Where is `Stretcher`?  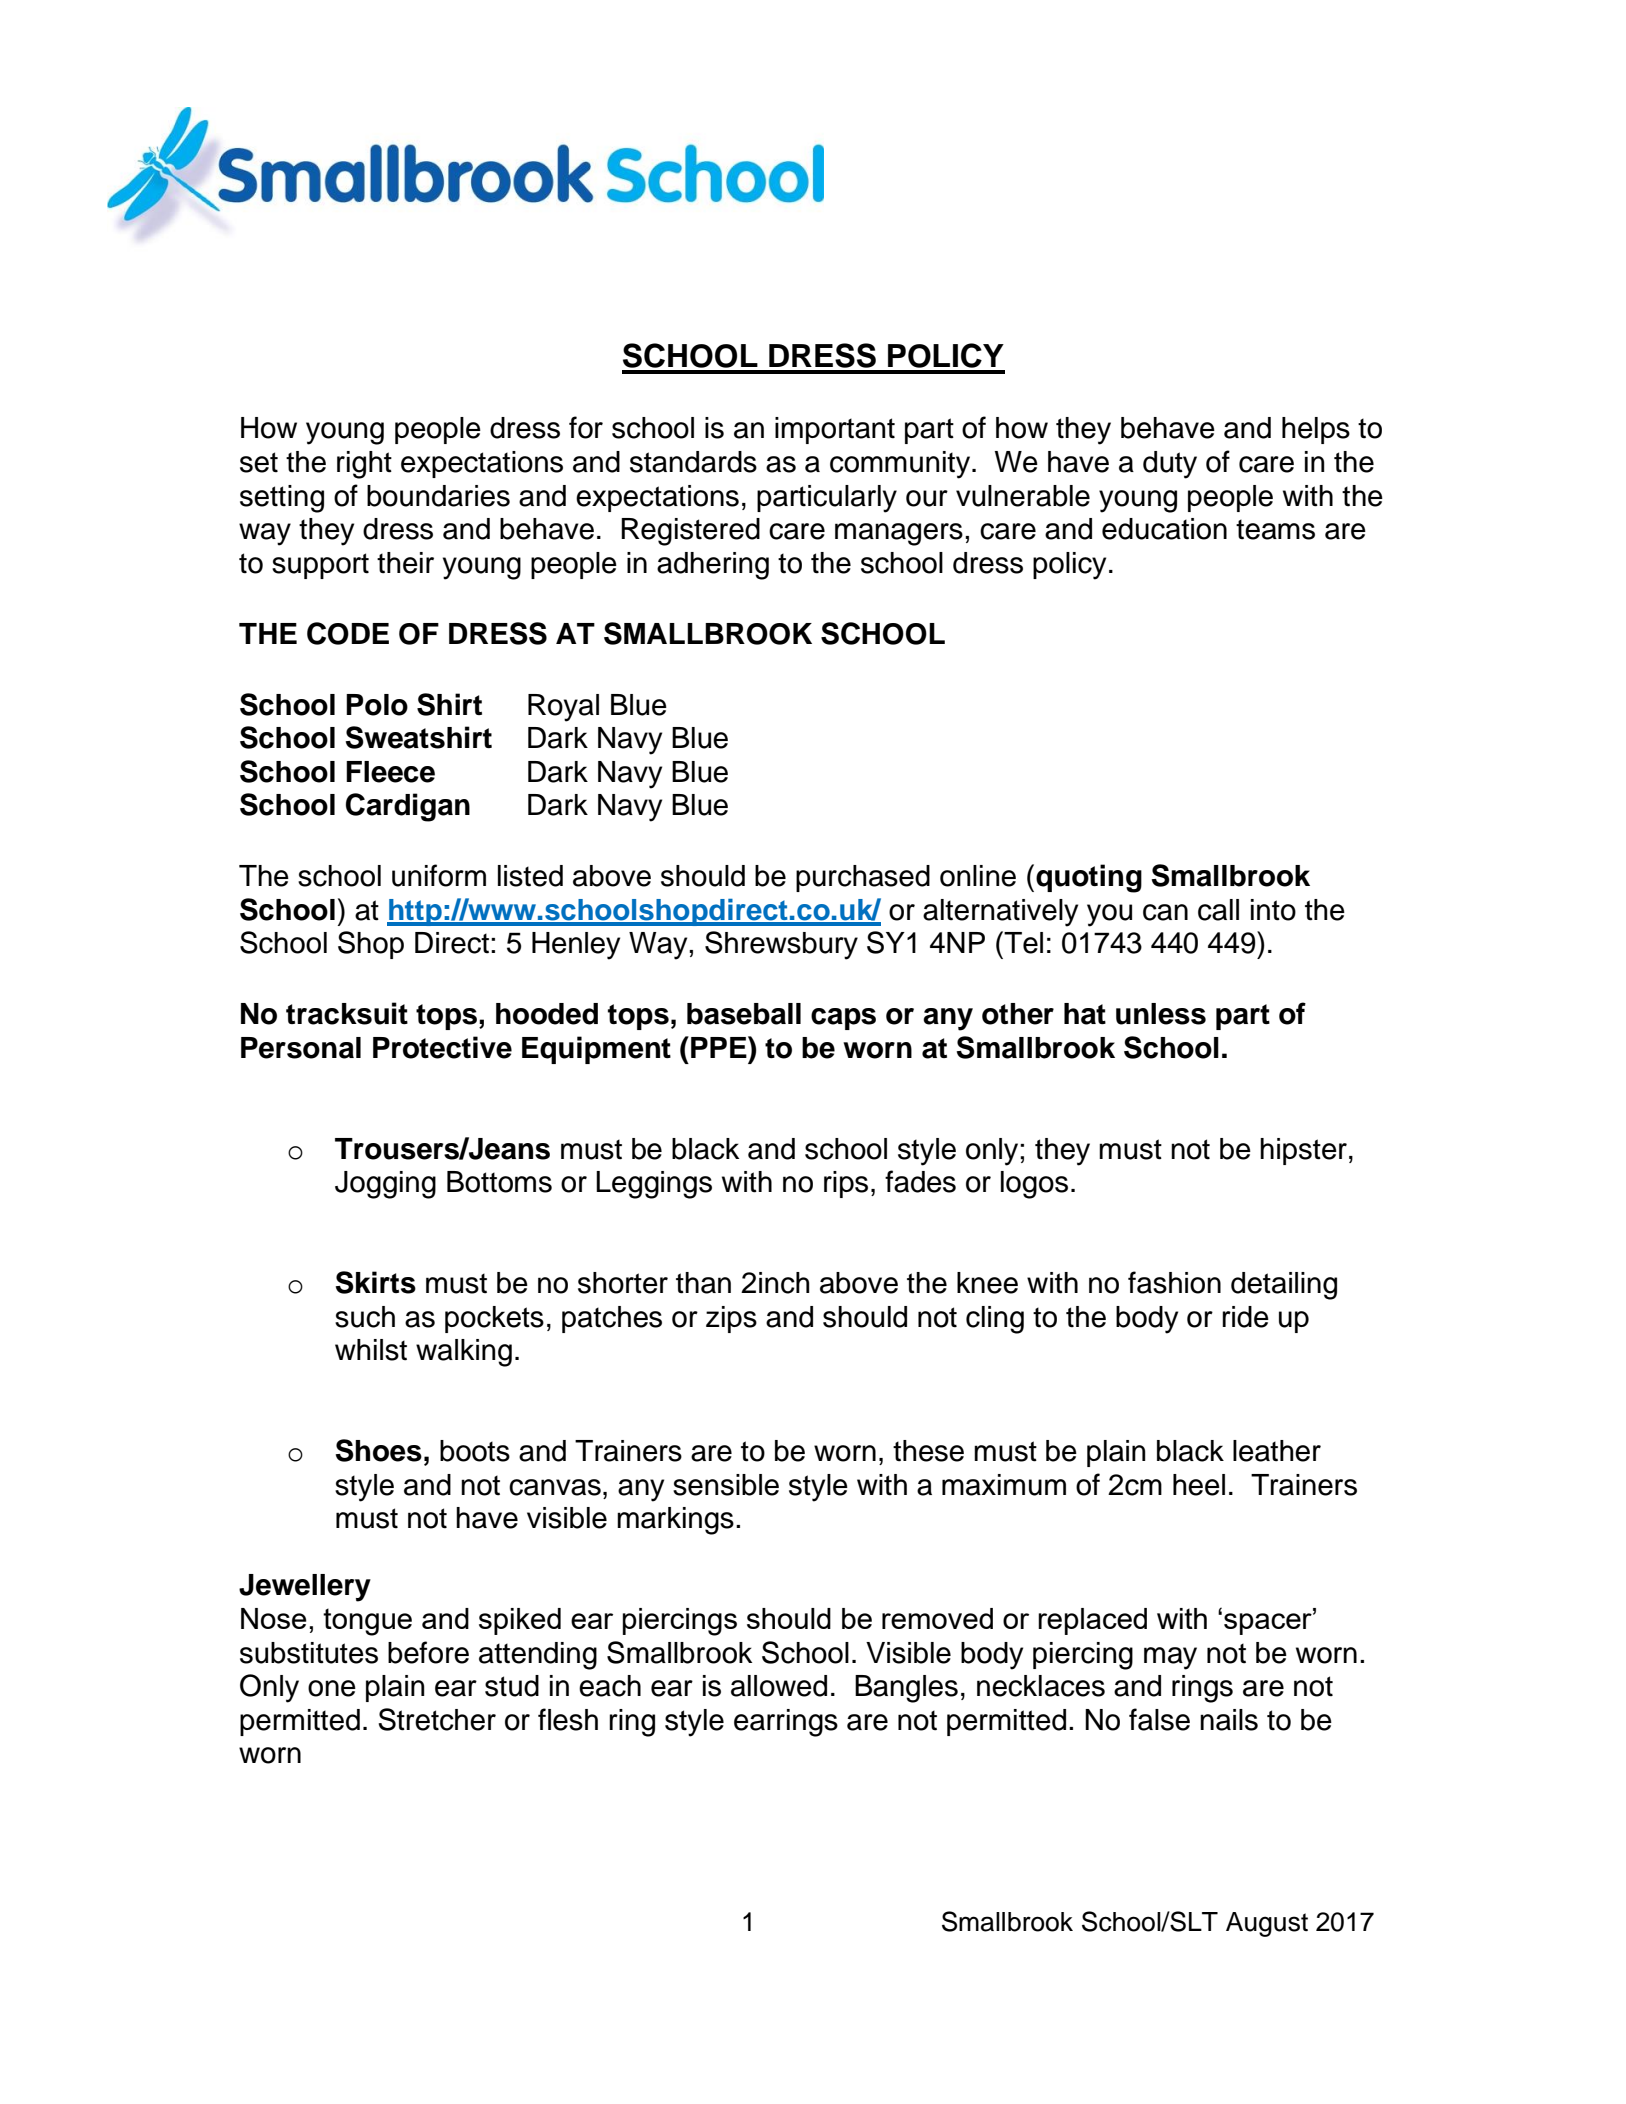 Stretcher is located at coordinates (437, 1719).
